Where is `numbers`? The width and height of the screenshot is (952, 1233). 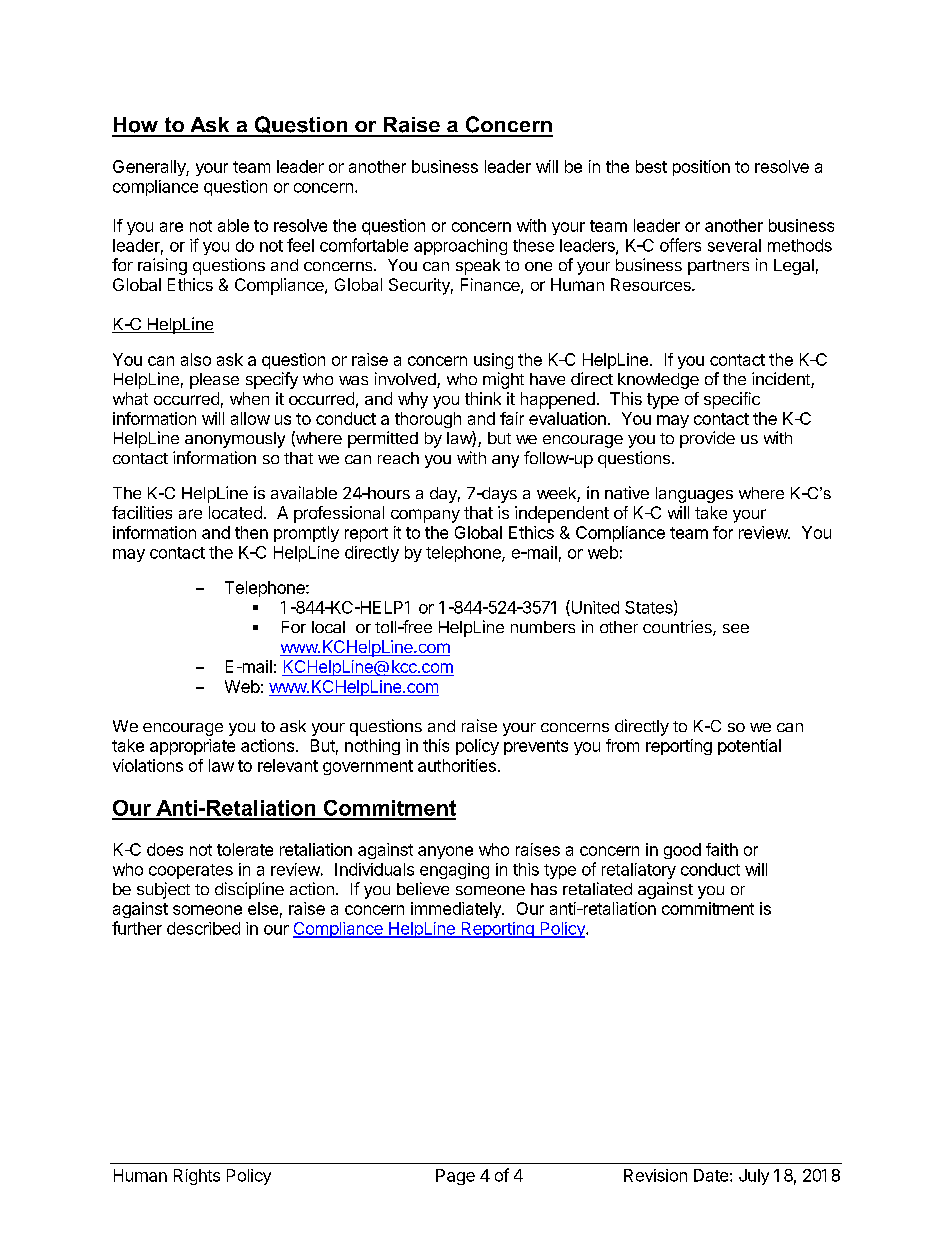
numbers is located at coordinates (543, 627).
